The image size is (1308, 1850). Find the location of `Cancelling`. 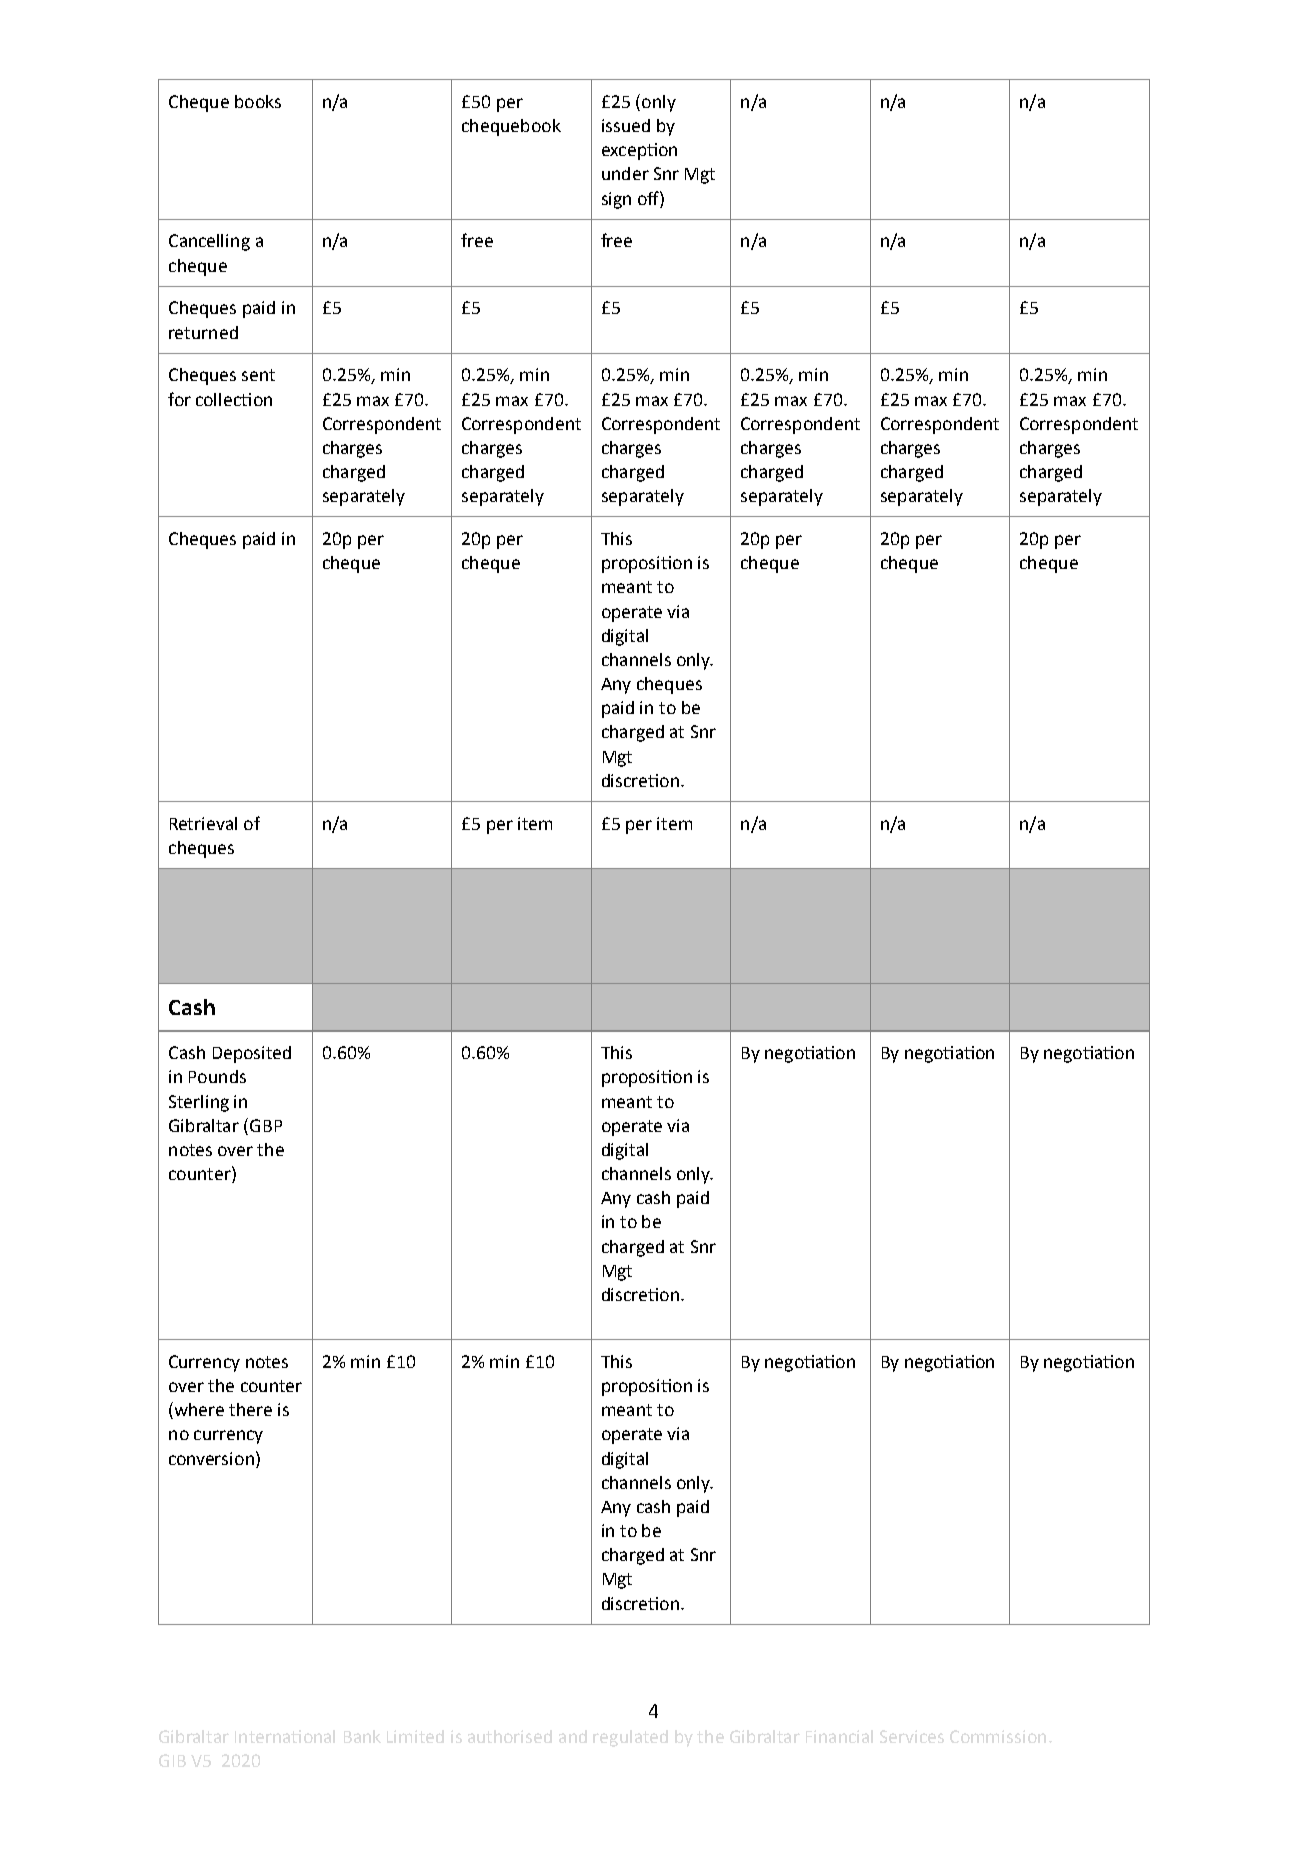

Cancelling is located at coordinates (209, 242).
